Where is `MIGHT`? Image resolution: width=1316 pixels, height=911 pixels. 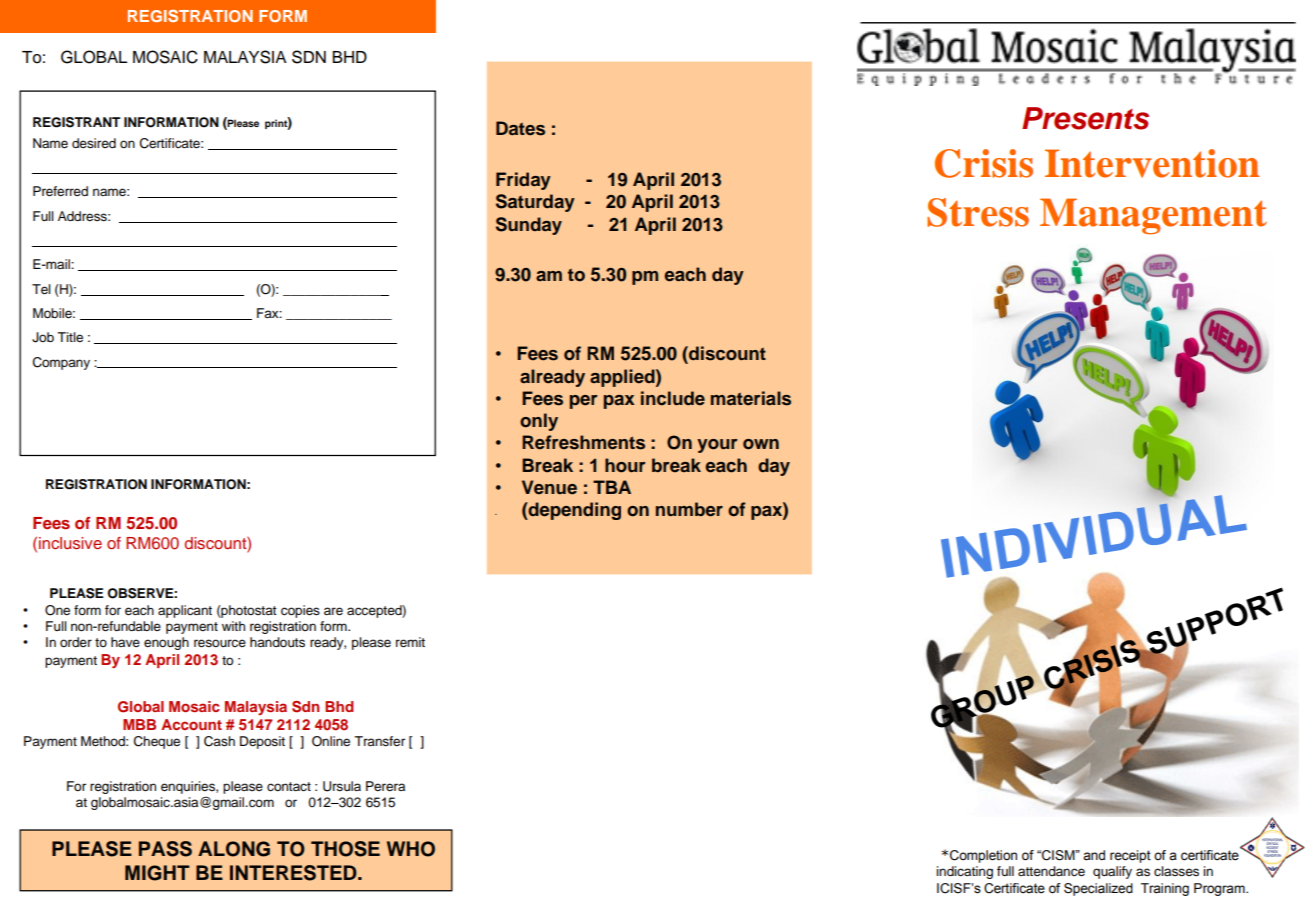 MIGHT is located at coordinates (157, 873).
